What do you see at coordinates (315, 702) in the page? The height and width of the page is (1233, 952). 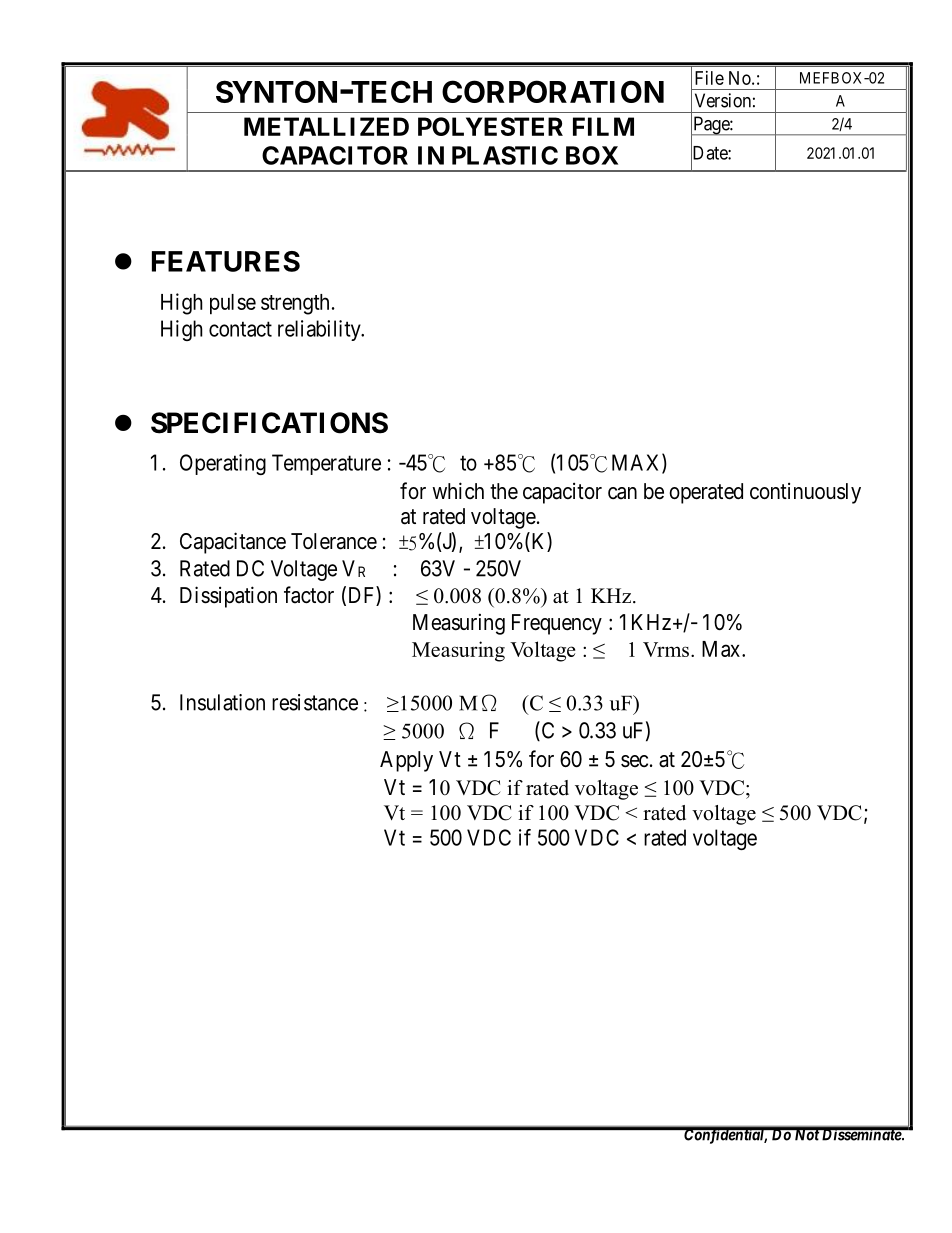 I see `resistance` at bounding box center [315, 702].
